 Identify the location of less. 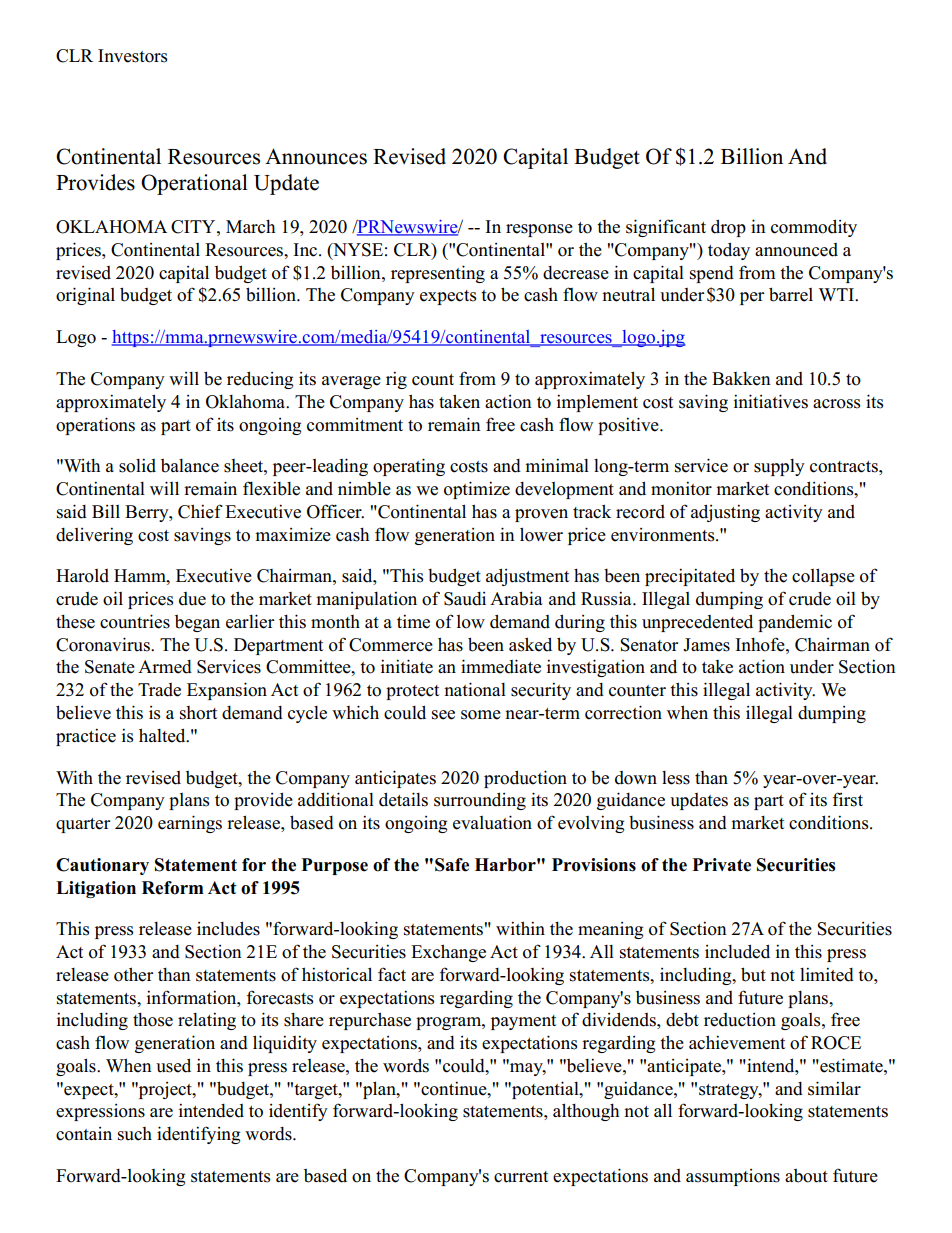
(676, 778).
